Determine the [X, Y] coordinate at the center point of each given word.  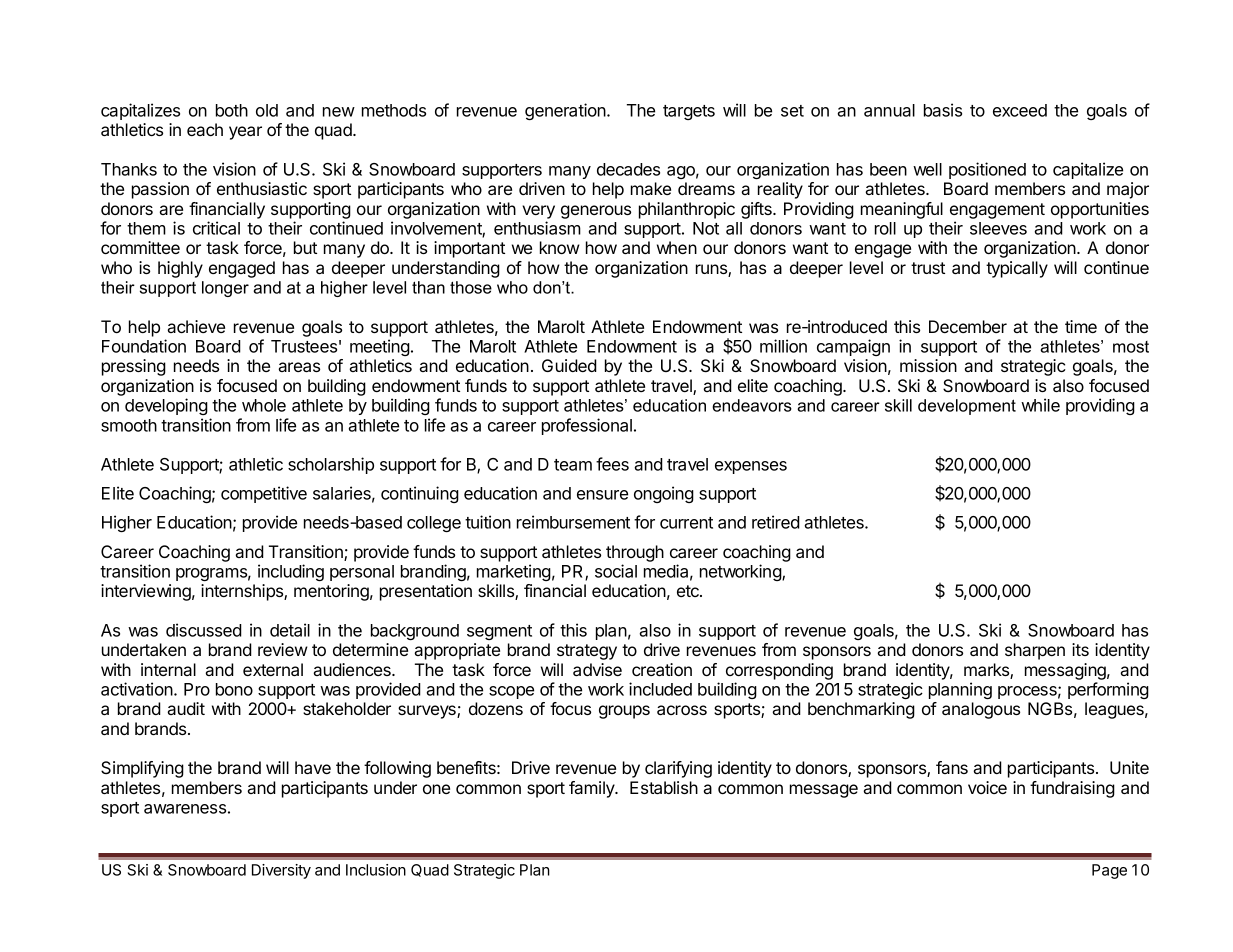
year [245, 133]
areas [299, 367]
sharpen [1035, 651]
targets [689, 112]
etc [689, 591]
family [593, 789]
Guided [569, 365]
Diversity [281, 871]
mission [928, 365]
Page [1109, 871]
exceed [1020, 110]
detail [290, 630]
